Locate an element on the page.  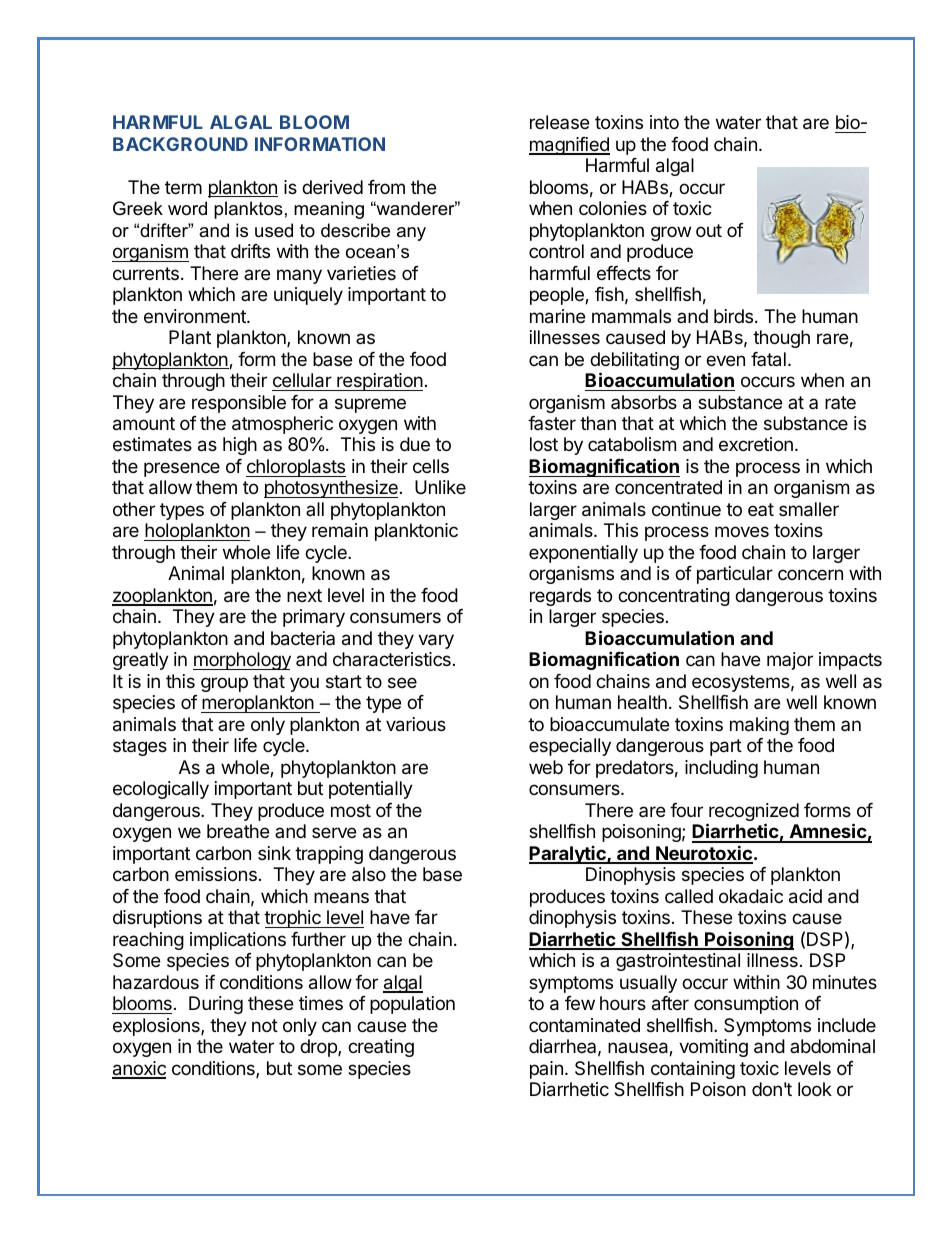
not is located at coordinates (265, 1025).
